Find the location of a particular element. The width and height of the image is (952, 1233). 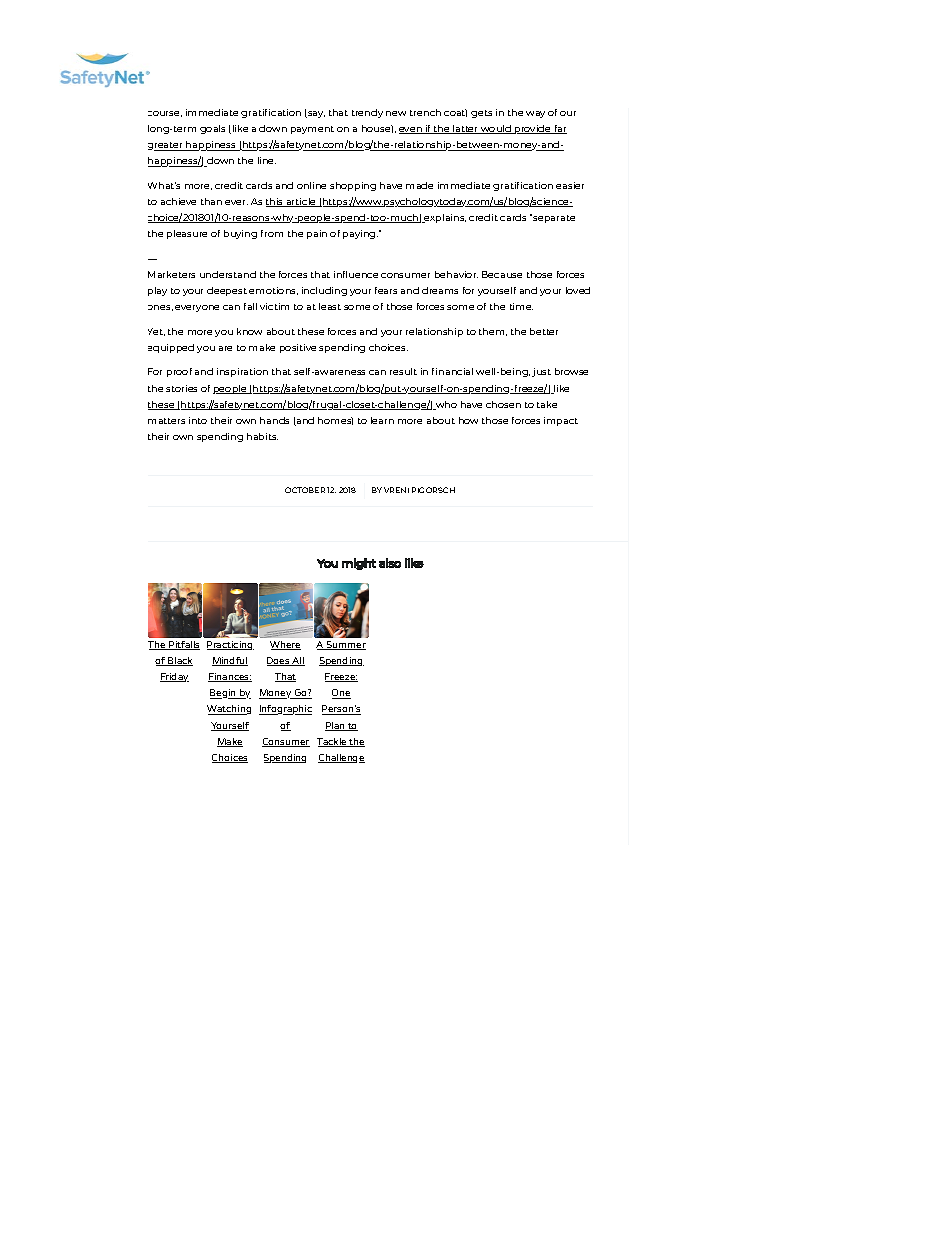

goals is located at coordinates (212, 129).
